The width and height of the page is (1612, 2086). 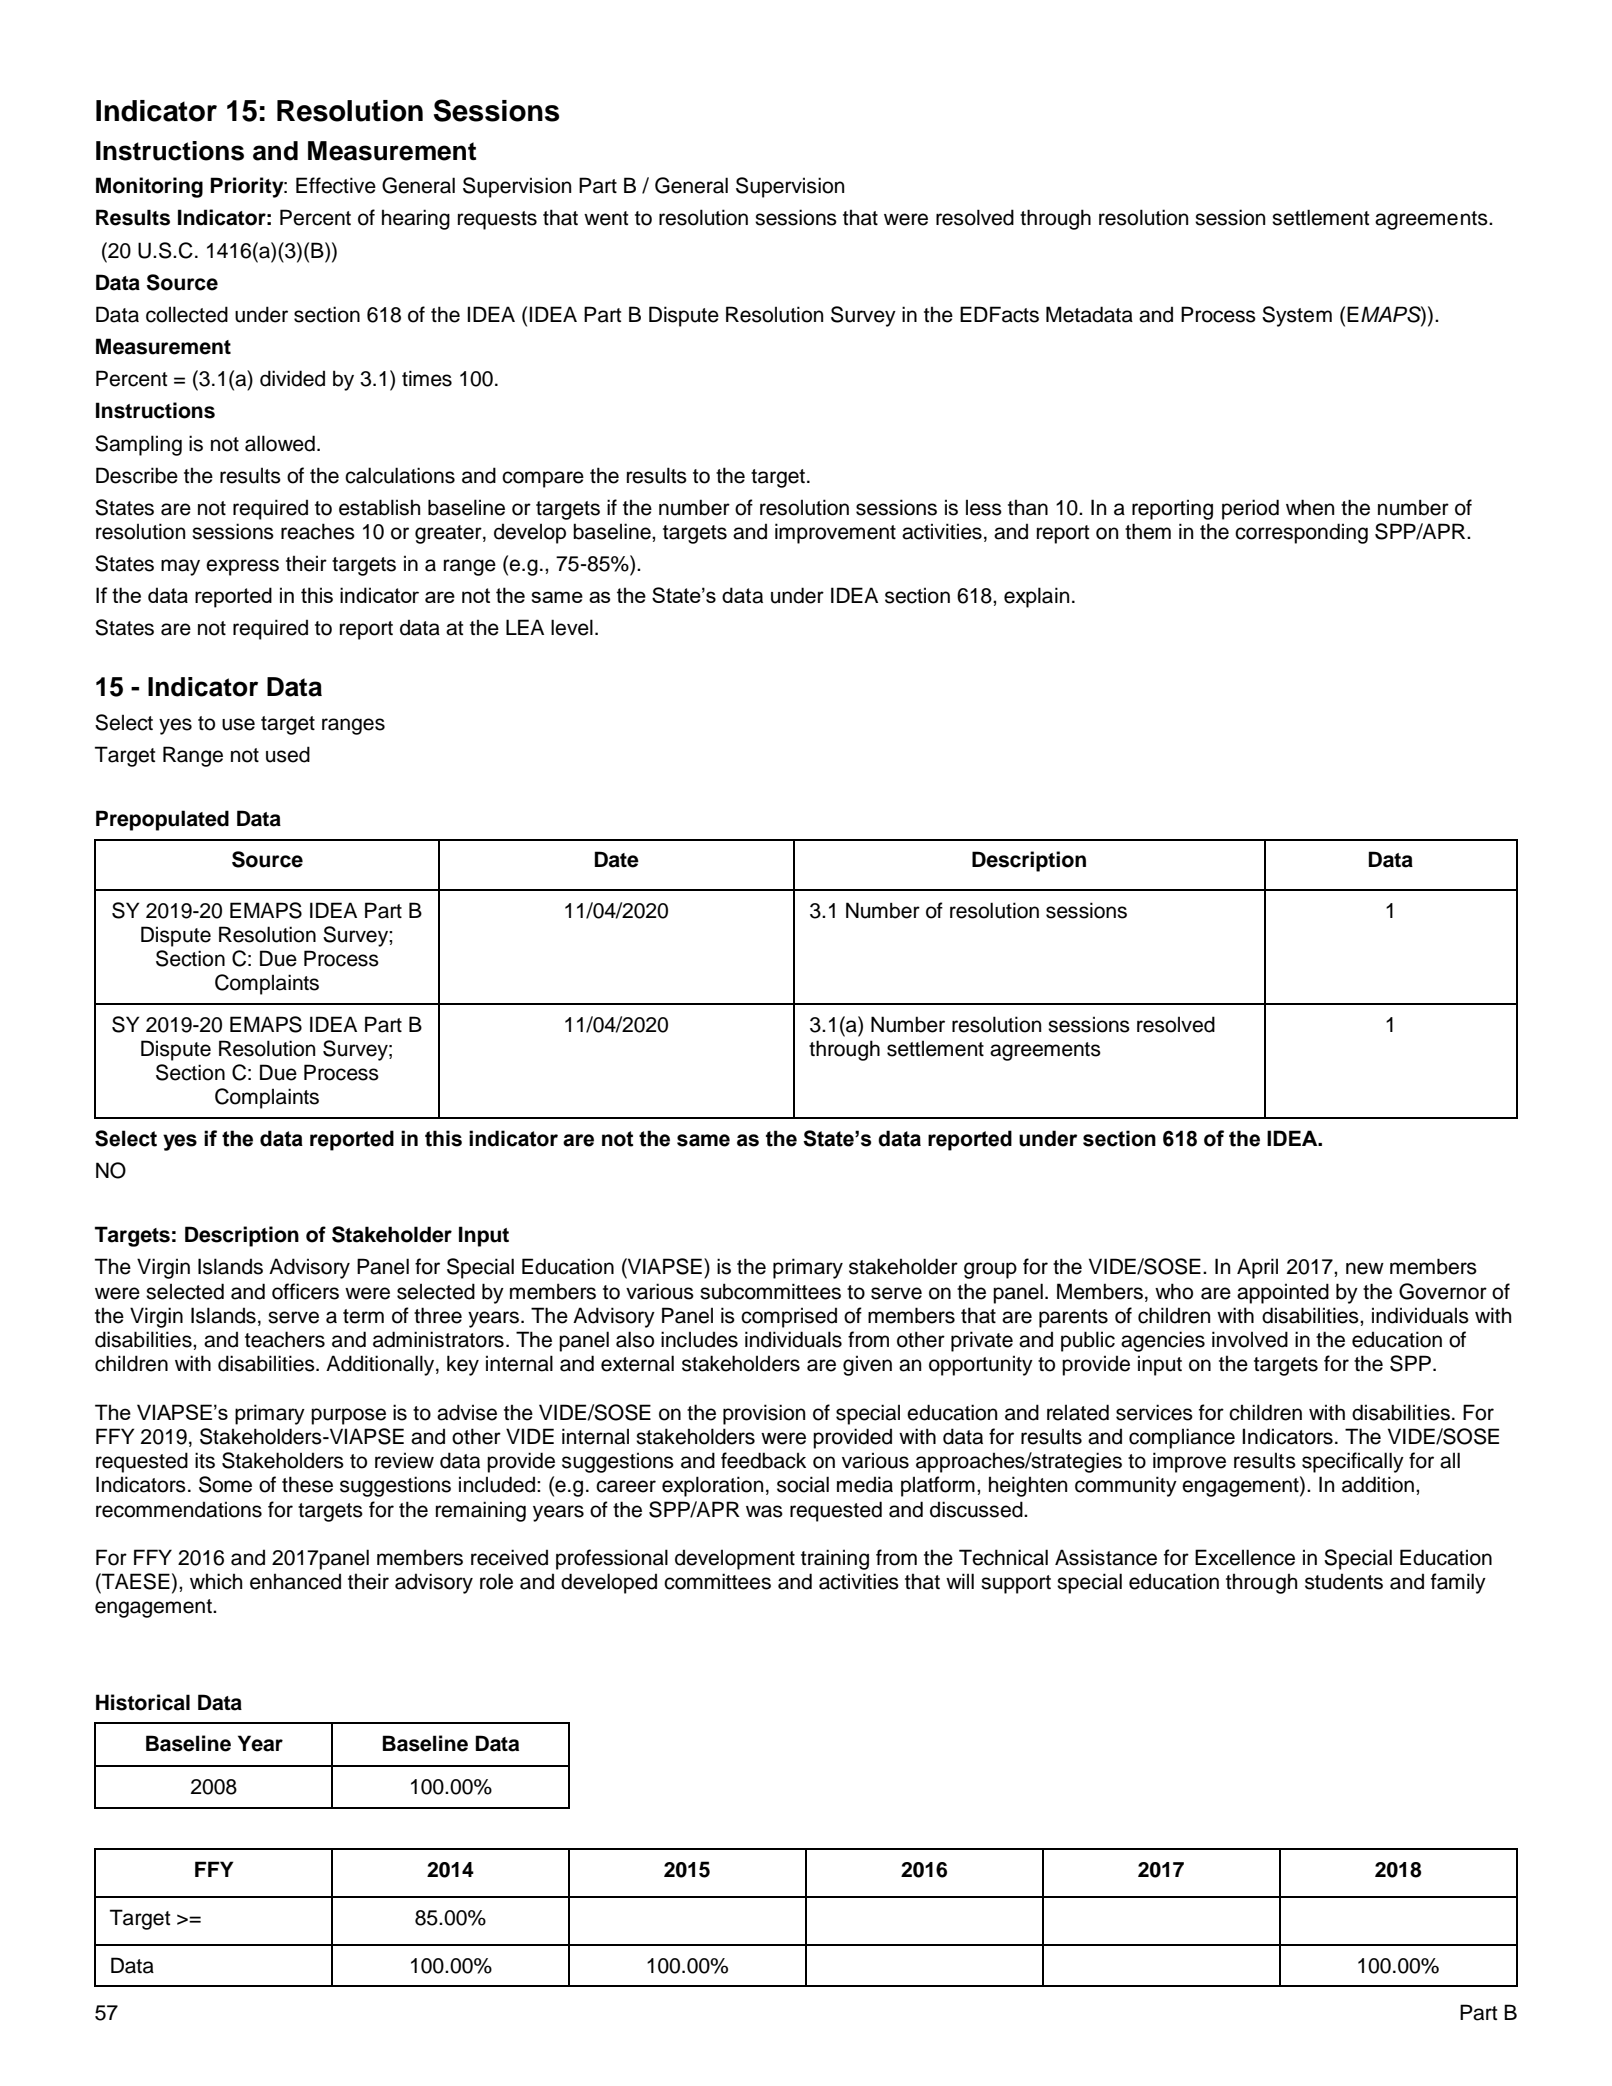 What do you see at coordinates (295, 1581) in the page?
I see `enhanced` at bounding box center [295, 1581].
